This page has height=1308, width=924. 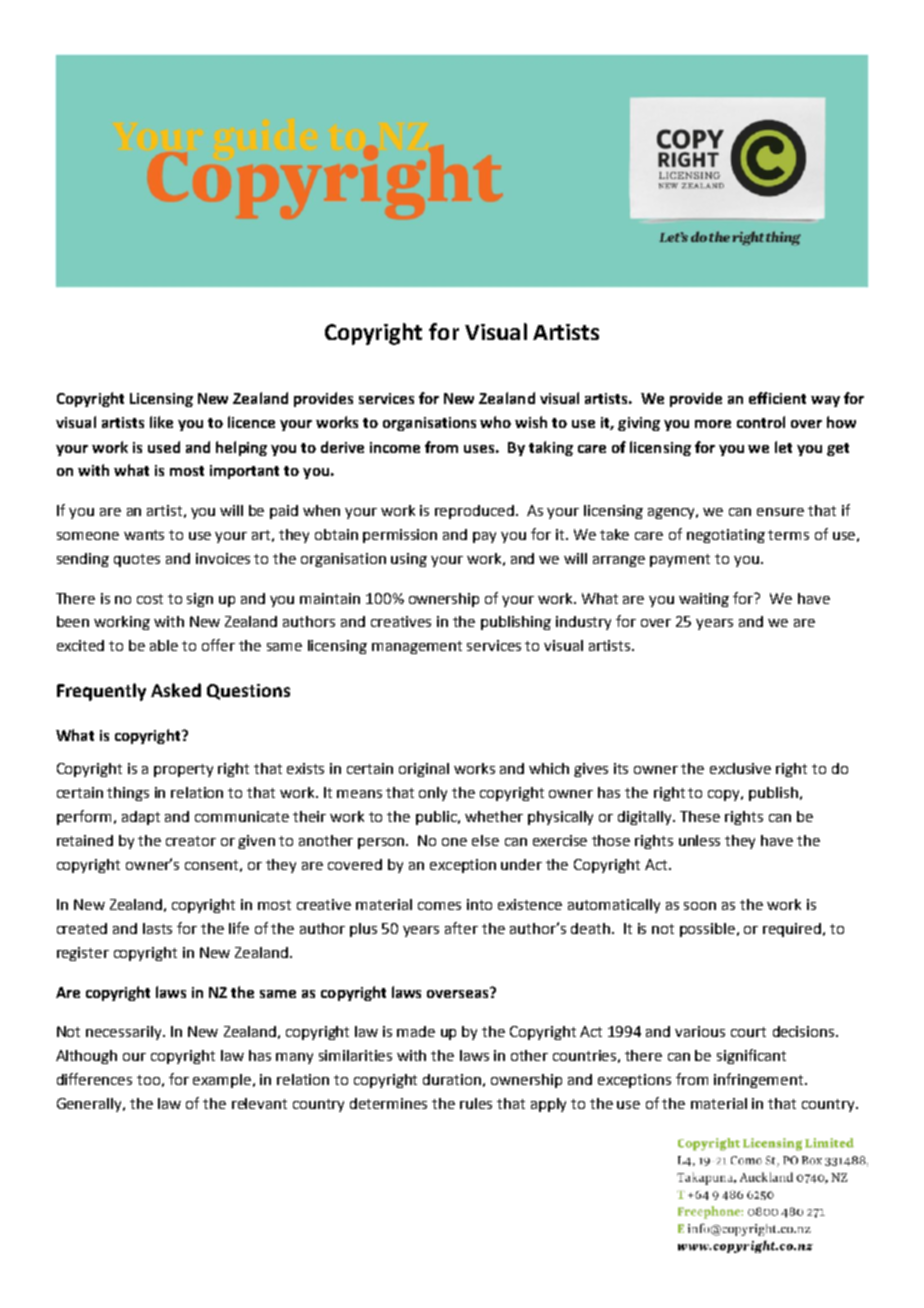 What do you see at coordinates (699, 840) in the page?
I see `unless` at bounding box center [699, 840].
